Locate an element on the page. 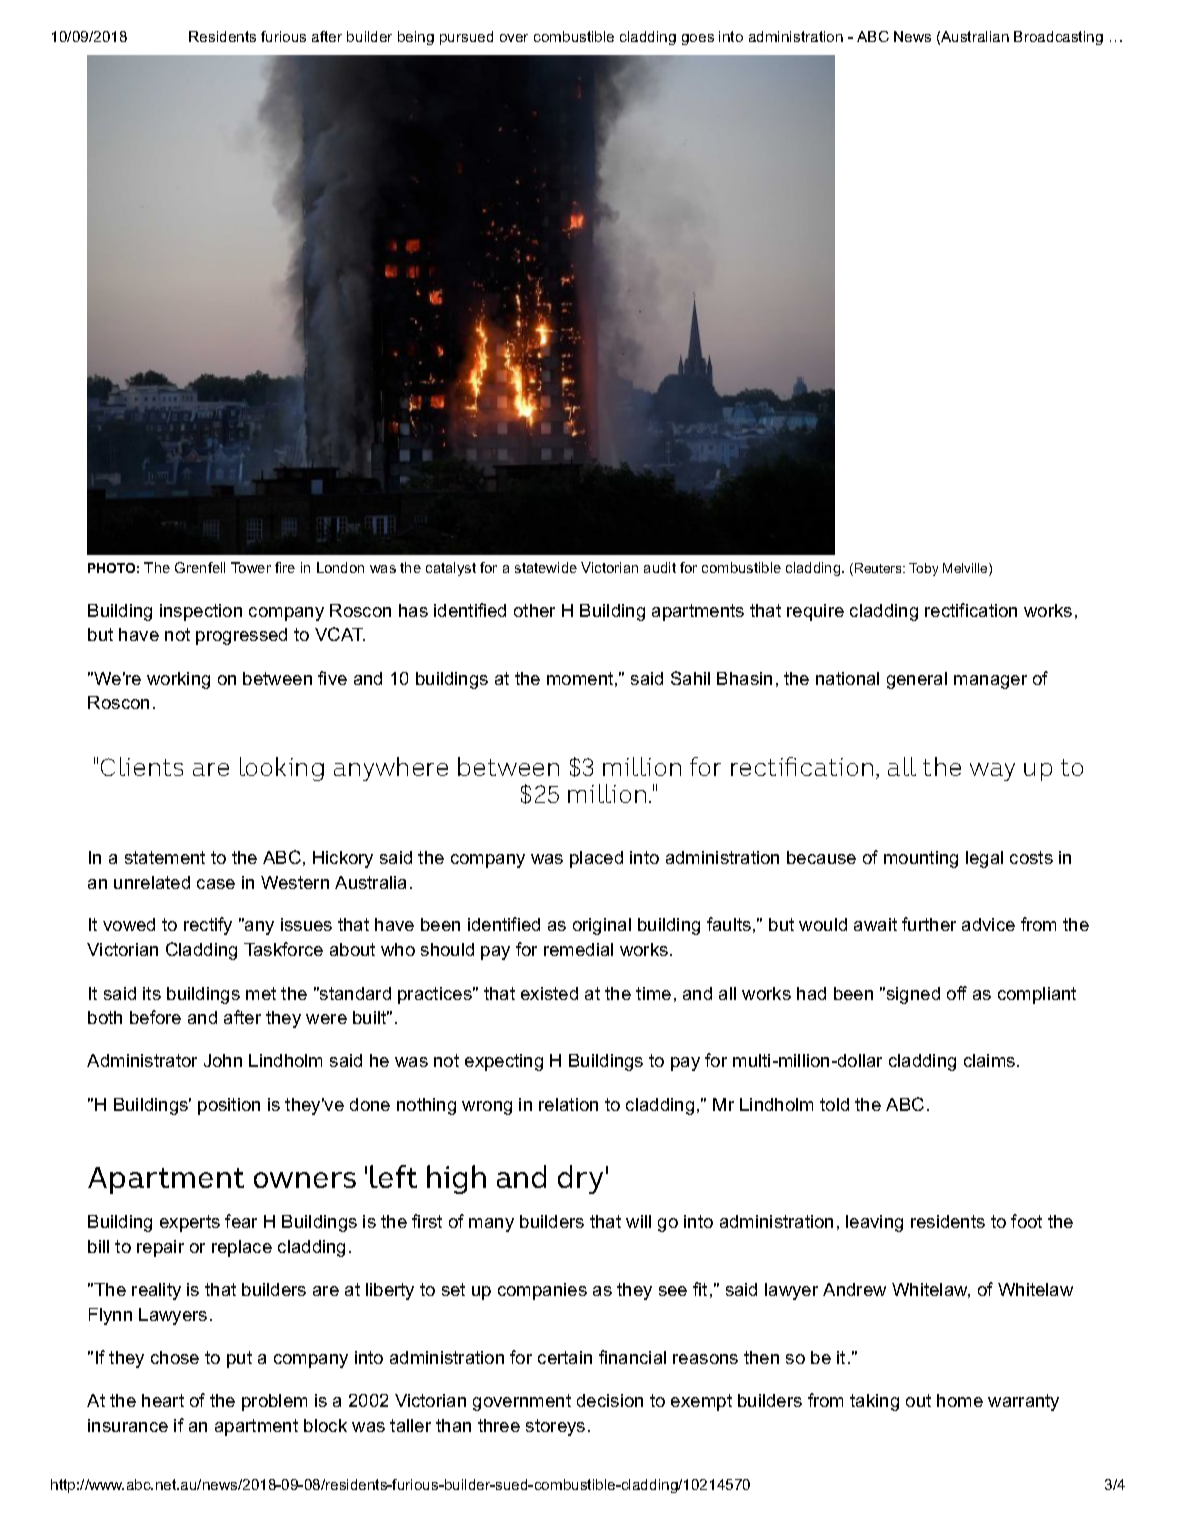 The width and height of the image is (1177, 1523). being is located at coordinates (416, 38).
